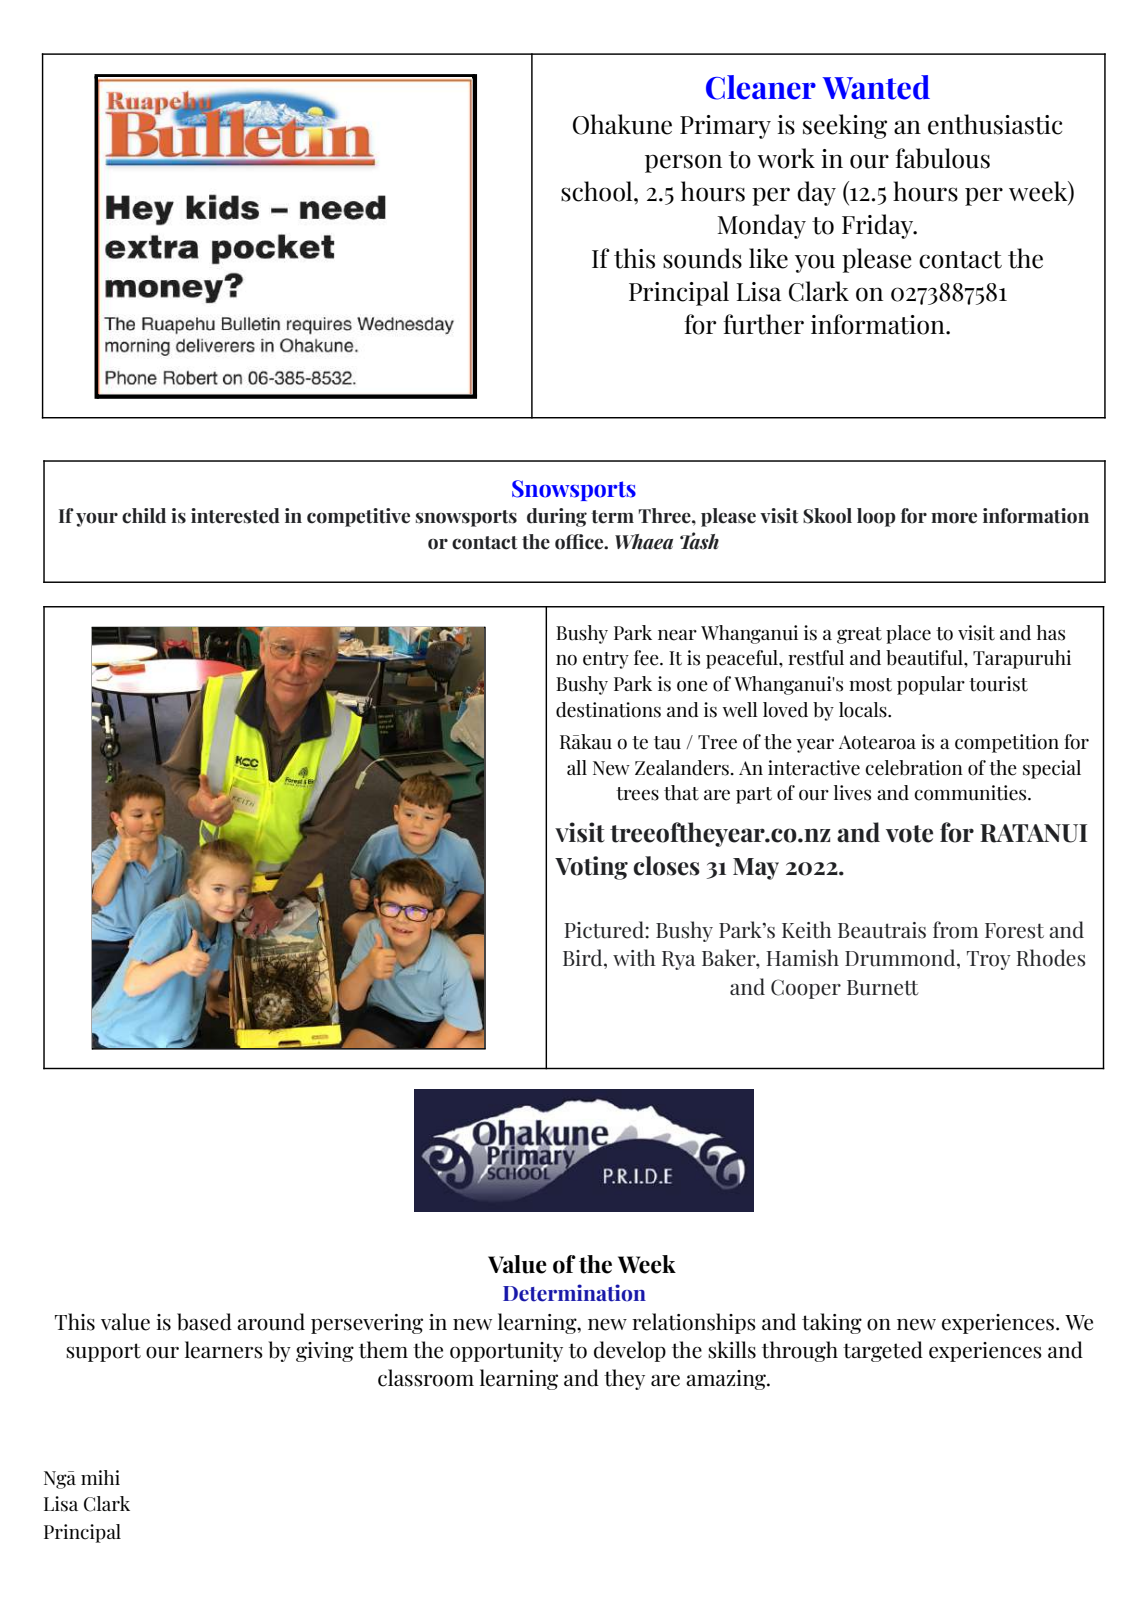 Image resolution: width=1146 pixels, height=1623 pixels. I want to click on targeted, so click(883, 1351).
